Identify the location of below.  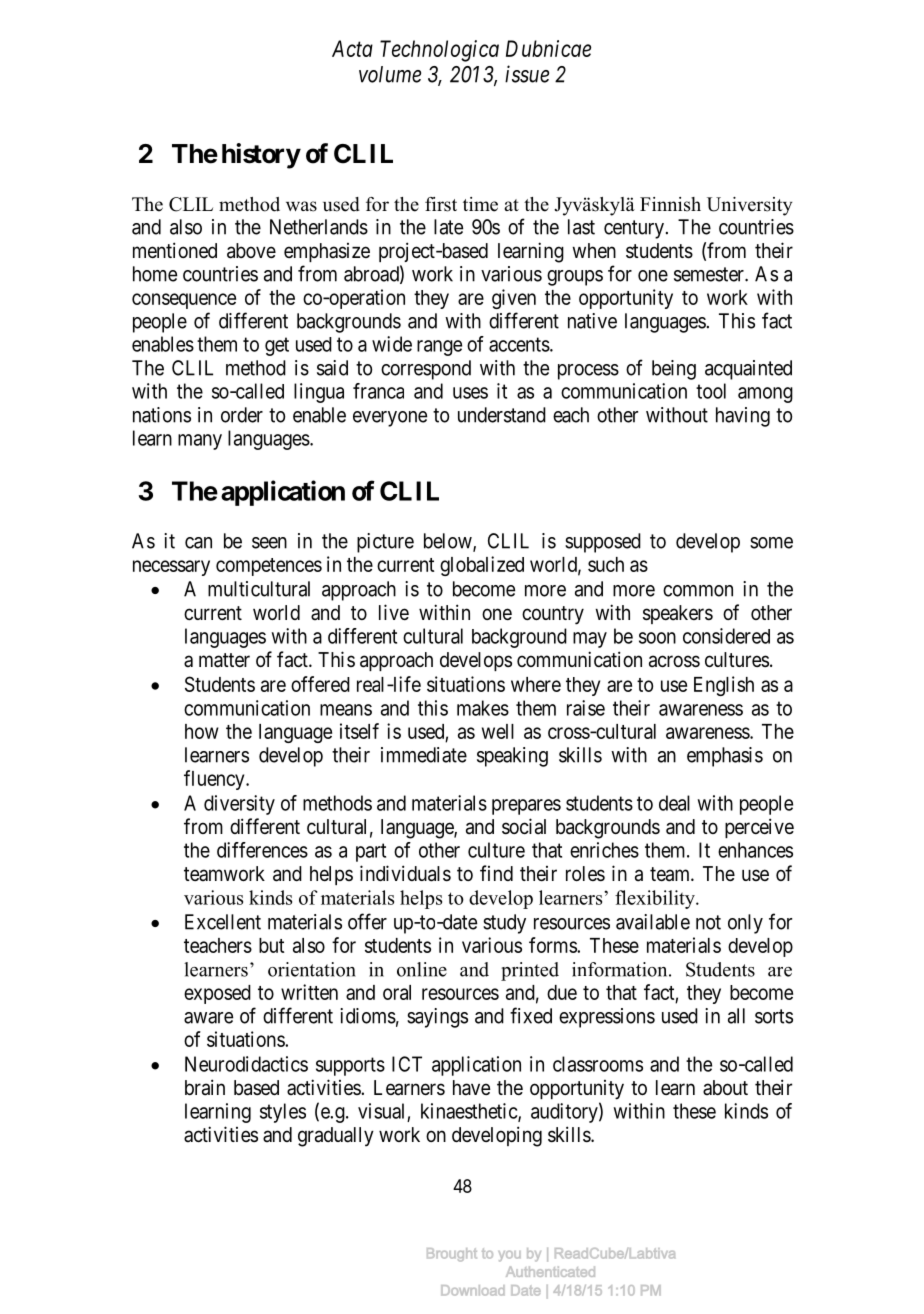
(449, 542).
